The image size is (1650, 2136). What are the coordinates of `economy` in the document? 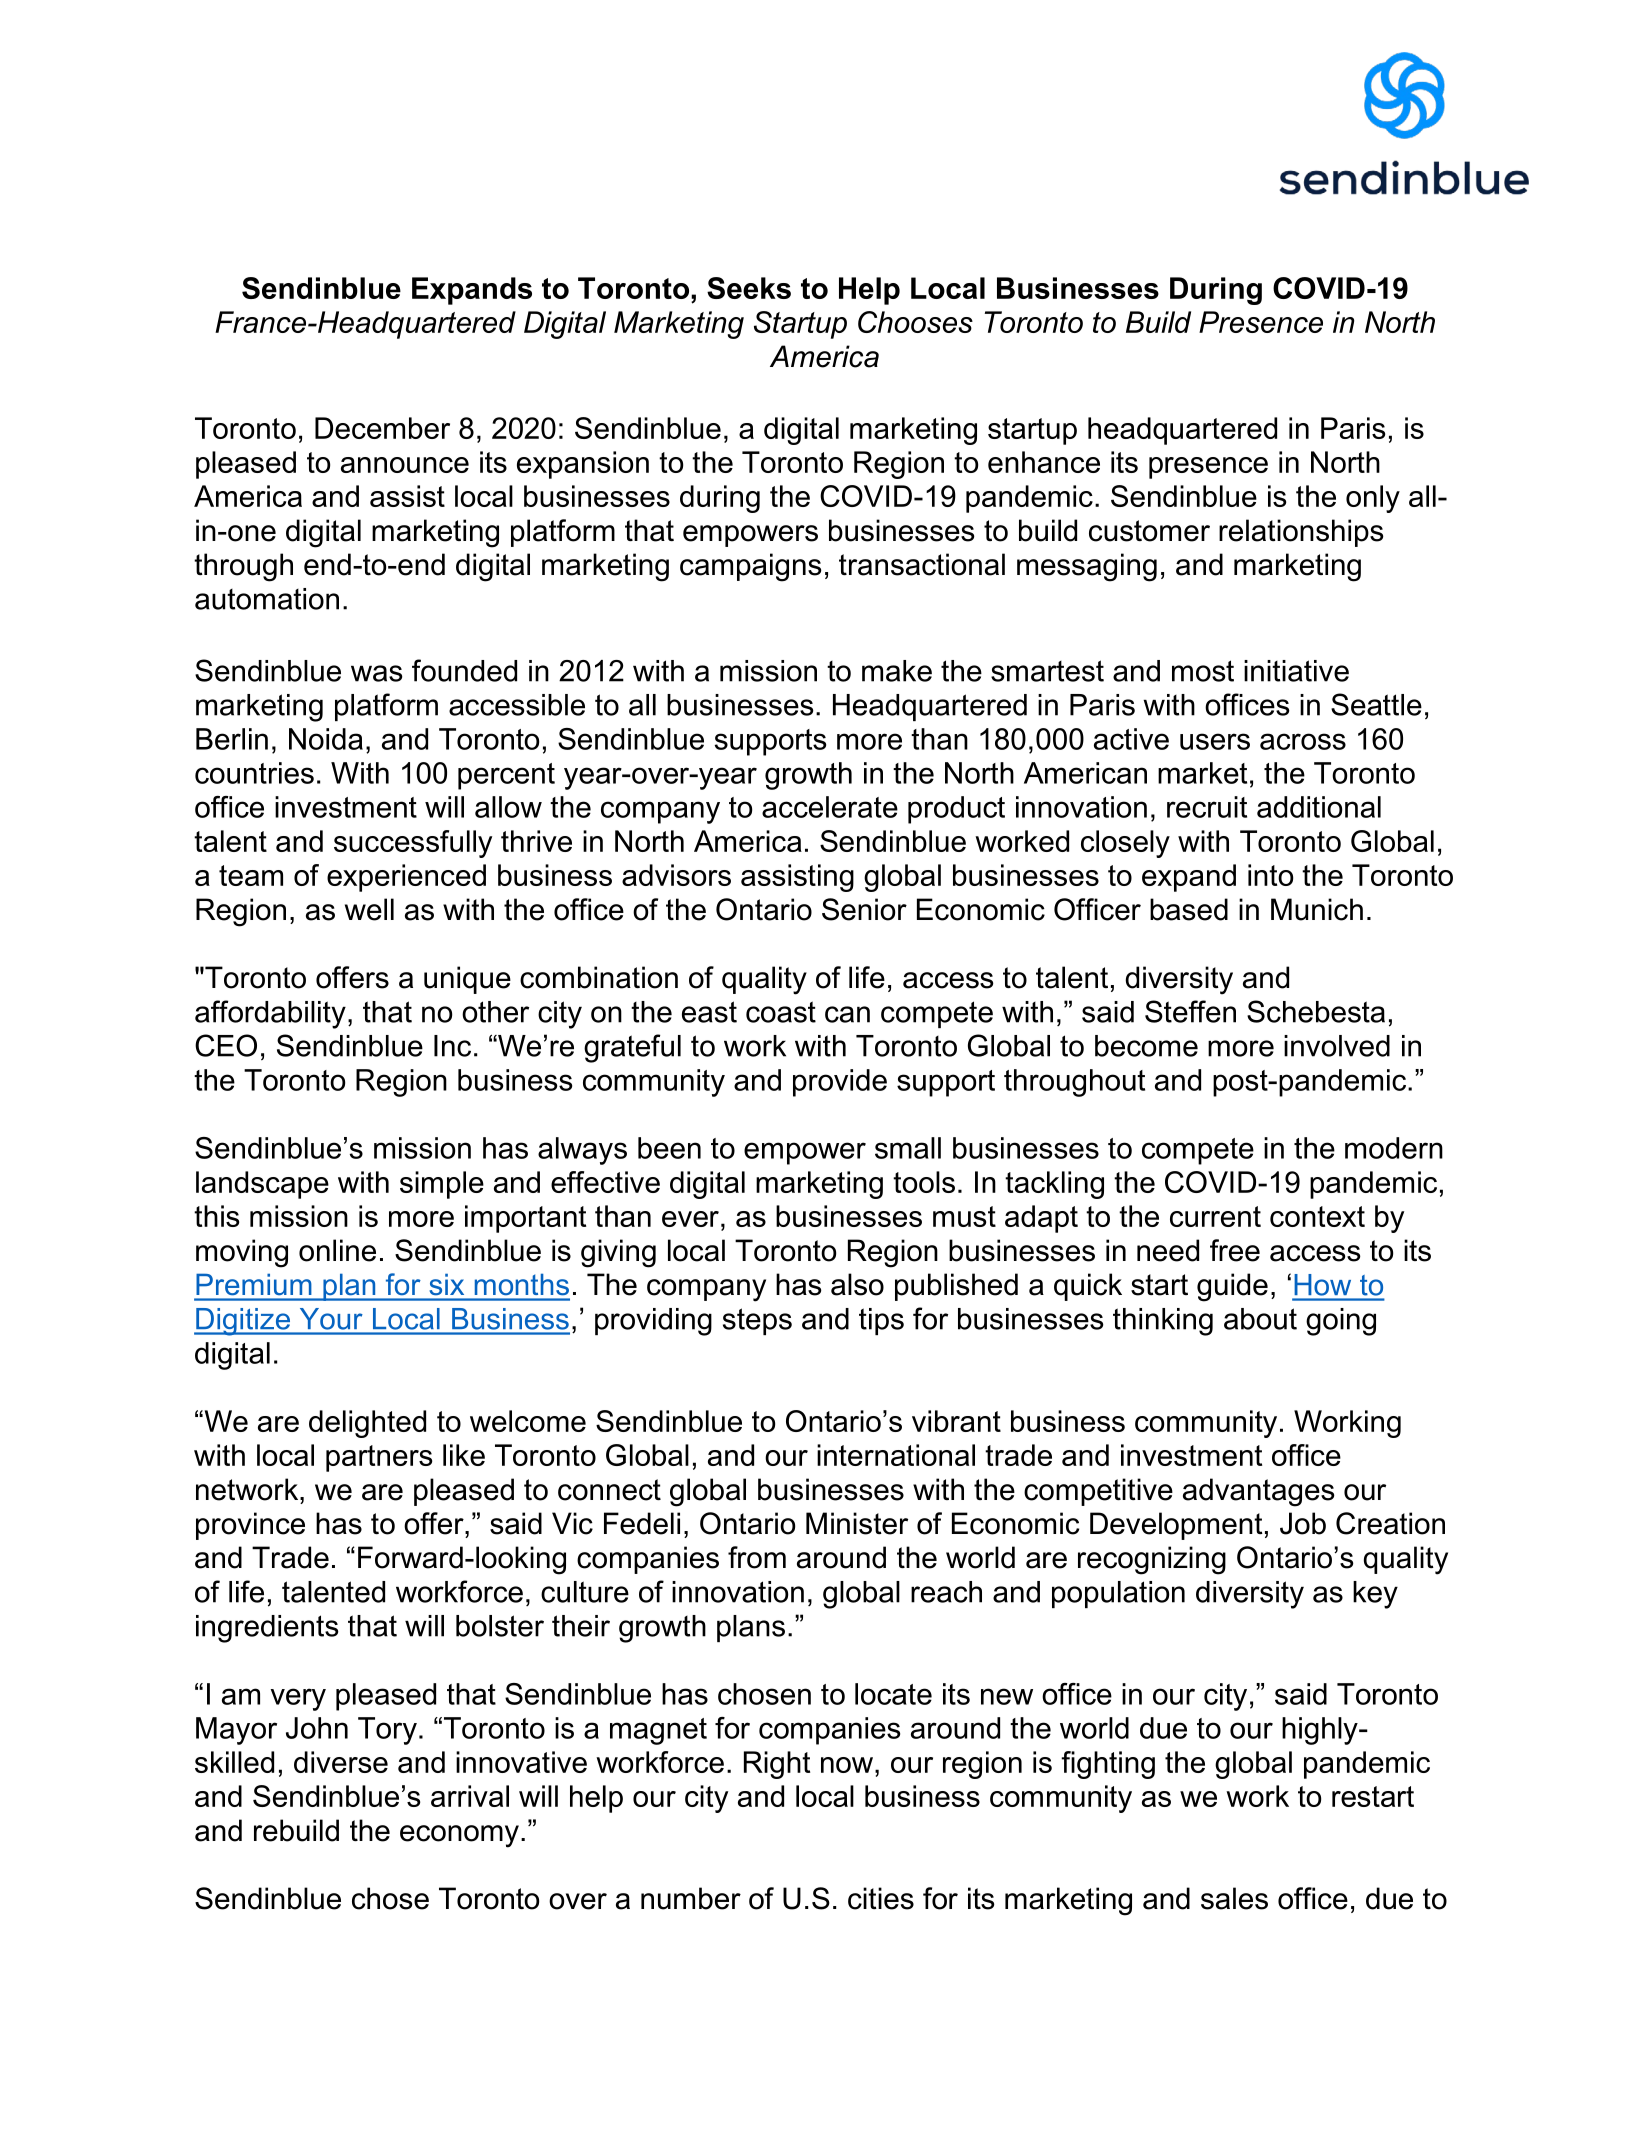 It's located at (459, 1836).
